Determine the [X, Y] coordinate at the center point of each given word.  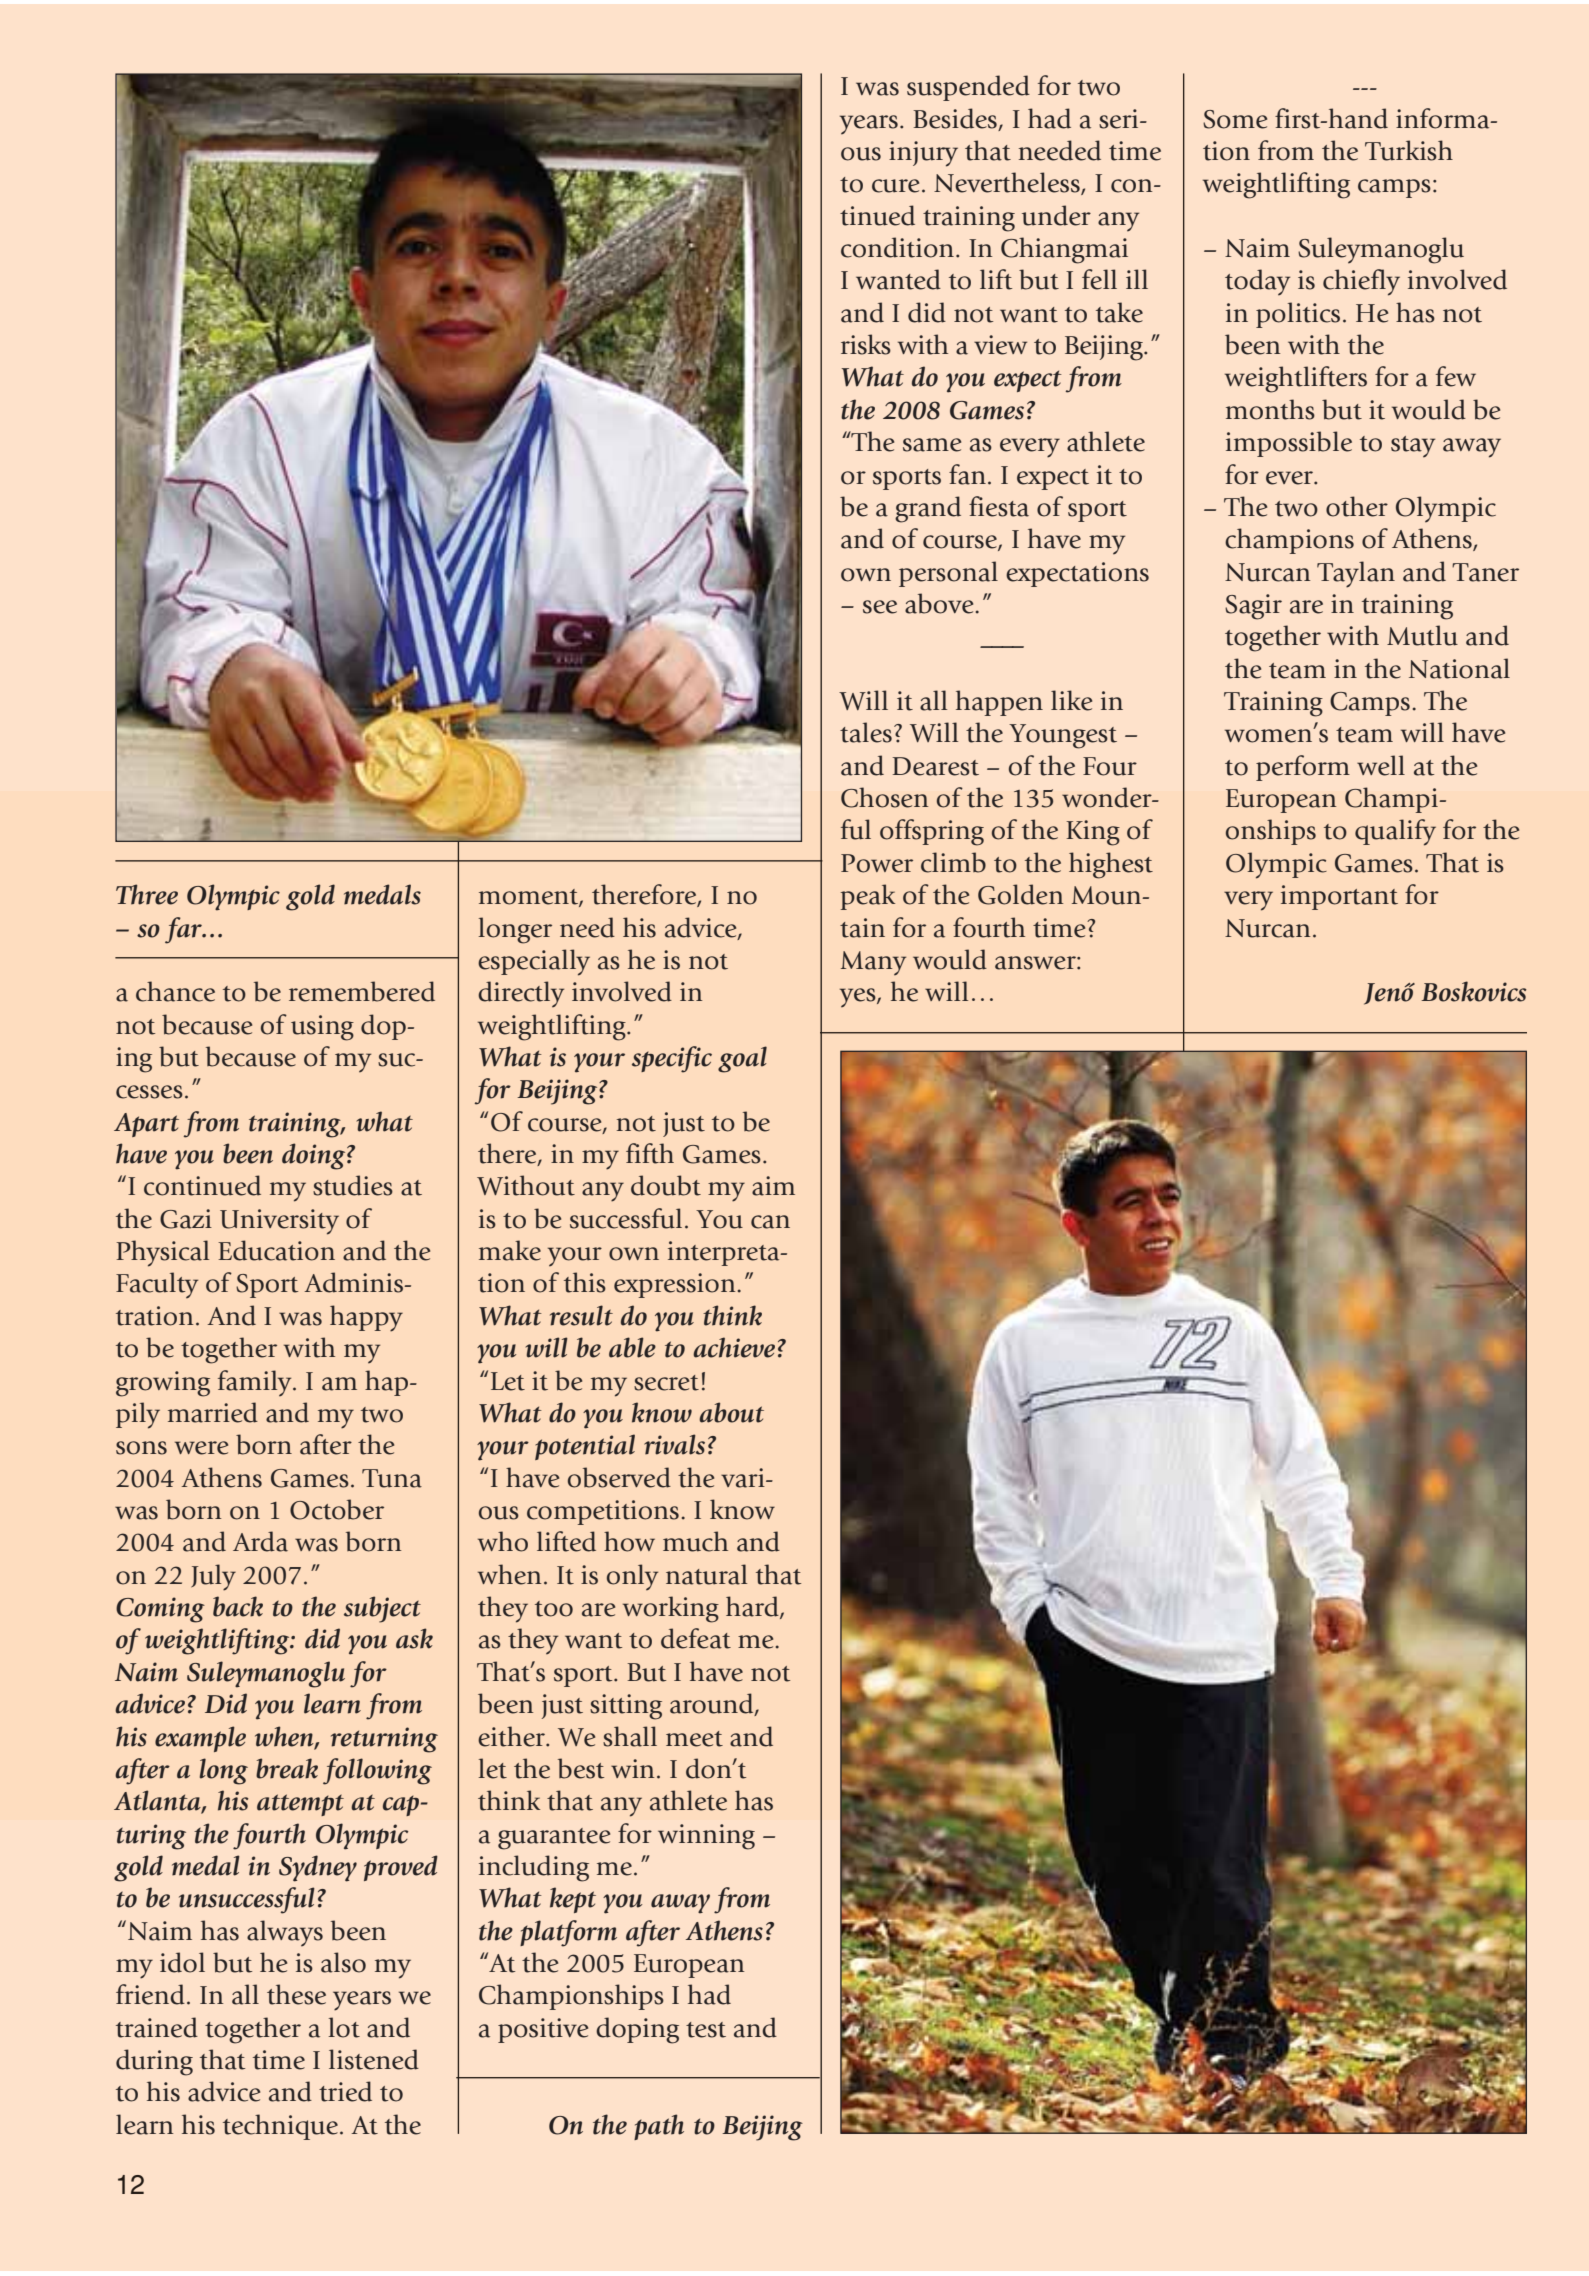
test [706, 2030]
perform [1303, 768]
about [731, 1412]
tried [345, 2091]
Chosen [885, 797]
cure [895, 186]
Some [1235, 119]
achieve [734, 1347]
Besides [955, 118]
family [256, 1383]
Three [147, 894]
